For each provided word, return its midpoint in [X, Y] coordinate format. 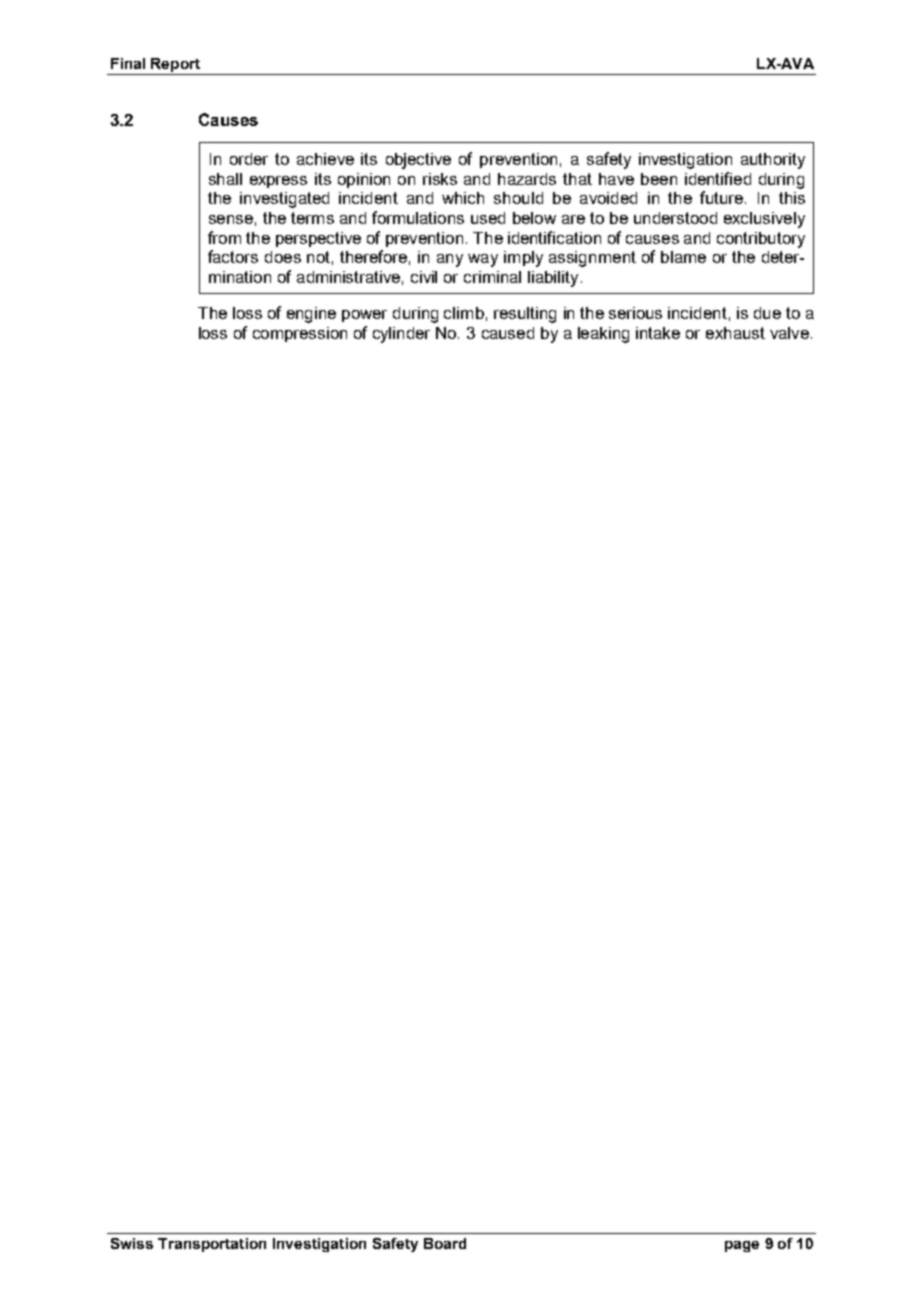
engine [311, 315]
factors [233, 256]
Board [445, 1243]
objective [418, 161]
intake [658, 333]
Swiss [132, 1243]
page [742, 1246]
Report [176, 66]
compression [300, 334]
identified [718, 178]
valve [789, 333]
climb [464, 313]
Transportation [212, 1245]
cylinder [401, 335]
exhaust [735, 333]
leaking [603, 335]
